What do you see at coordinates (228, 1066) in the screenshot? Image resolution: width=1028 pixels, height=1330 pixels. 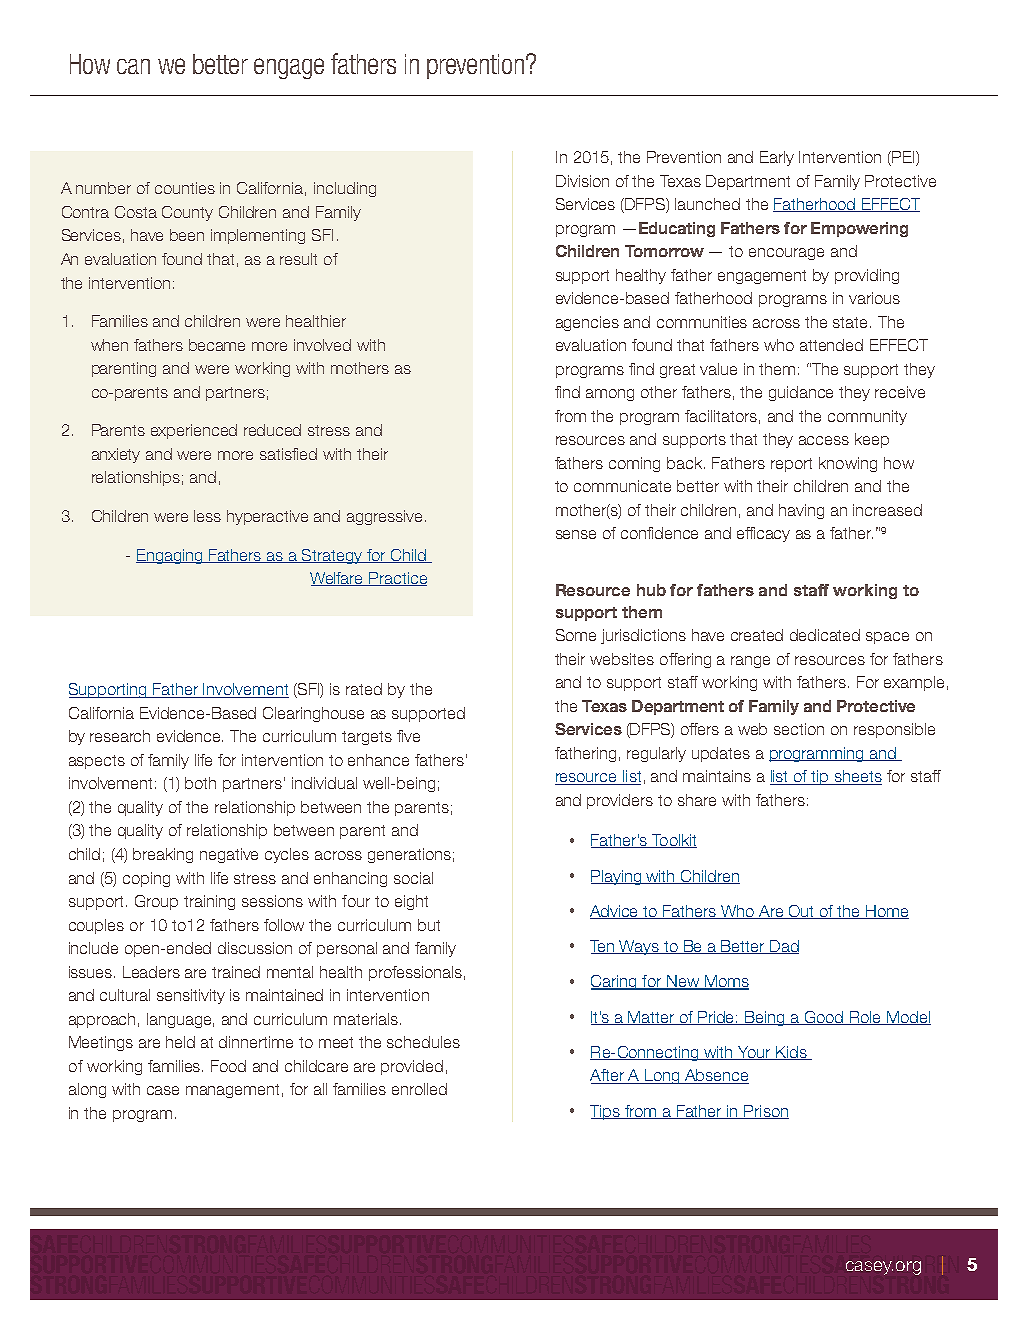 I see `Food` at bounding box center [228, 1066].
